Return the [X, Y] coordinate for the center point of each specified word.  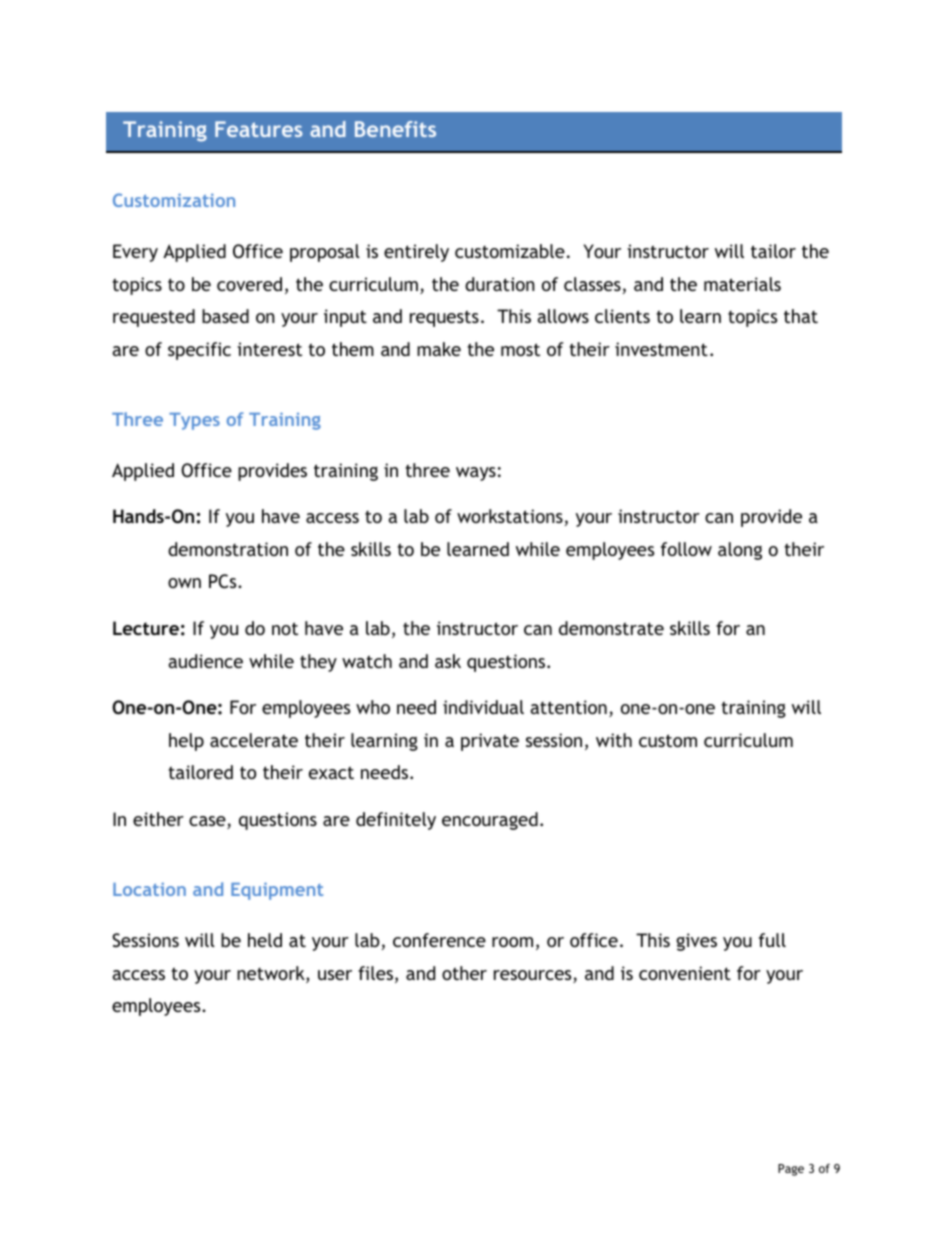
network [272, 974]
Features [259, 129]
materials [742, 284]
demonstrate [611, 628]
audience [205, 661]
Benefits [395, 129]
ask [448, 661]
